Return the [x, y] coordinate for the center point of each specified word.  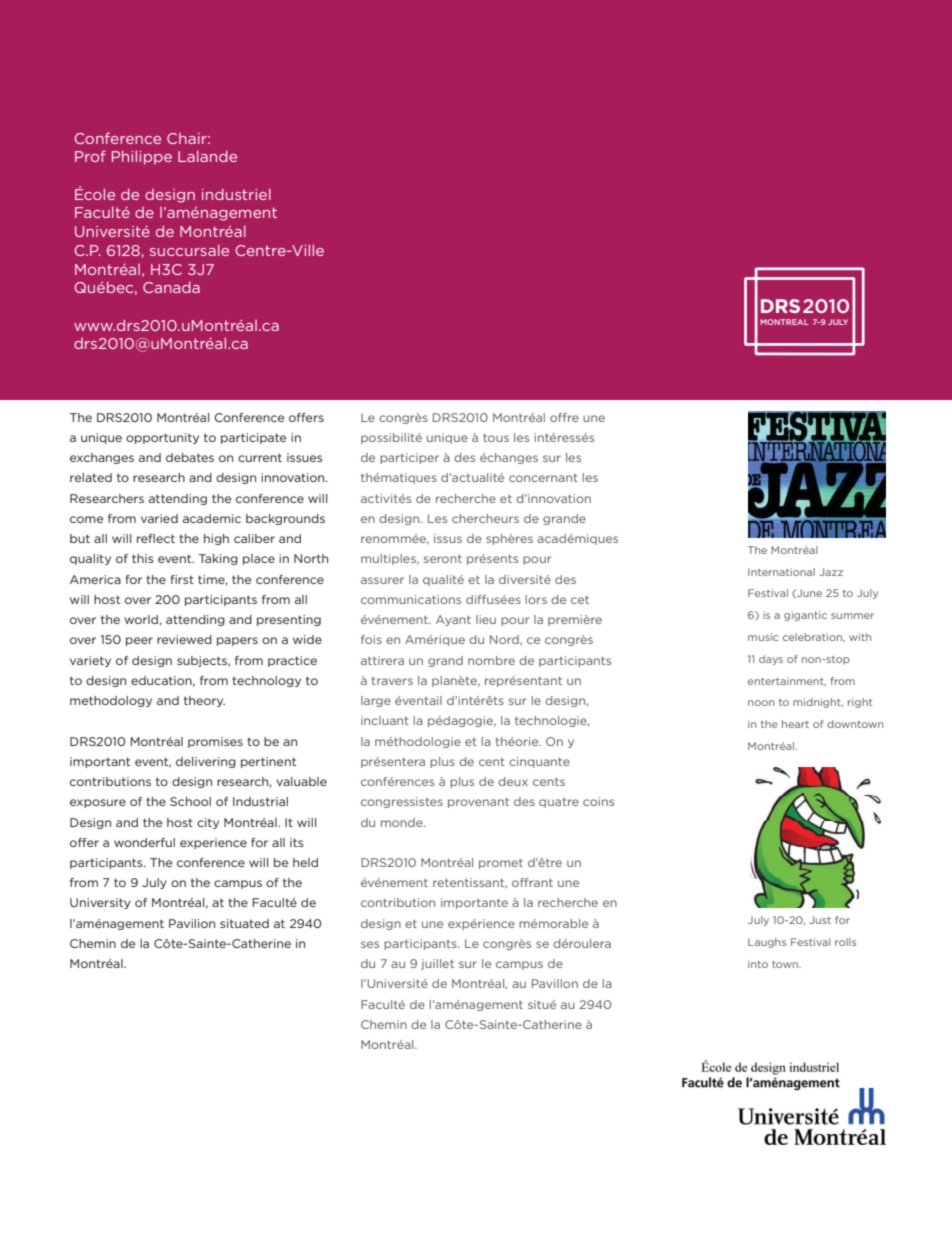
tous [496, 437]
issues [305, 457]
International [781, 572]
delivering [206, 762]
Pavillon [555, 983]
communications [411, 599]
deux [513, 781]
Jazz [831, 572]
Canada [171, 287]
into [758, 964]
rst [186, 579]
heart [795, 724]
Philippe [142, 157]
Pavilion [192, 923]
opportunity [162, 438]
